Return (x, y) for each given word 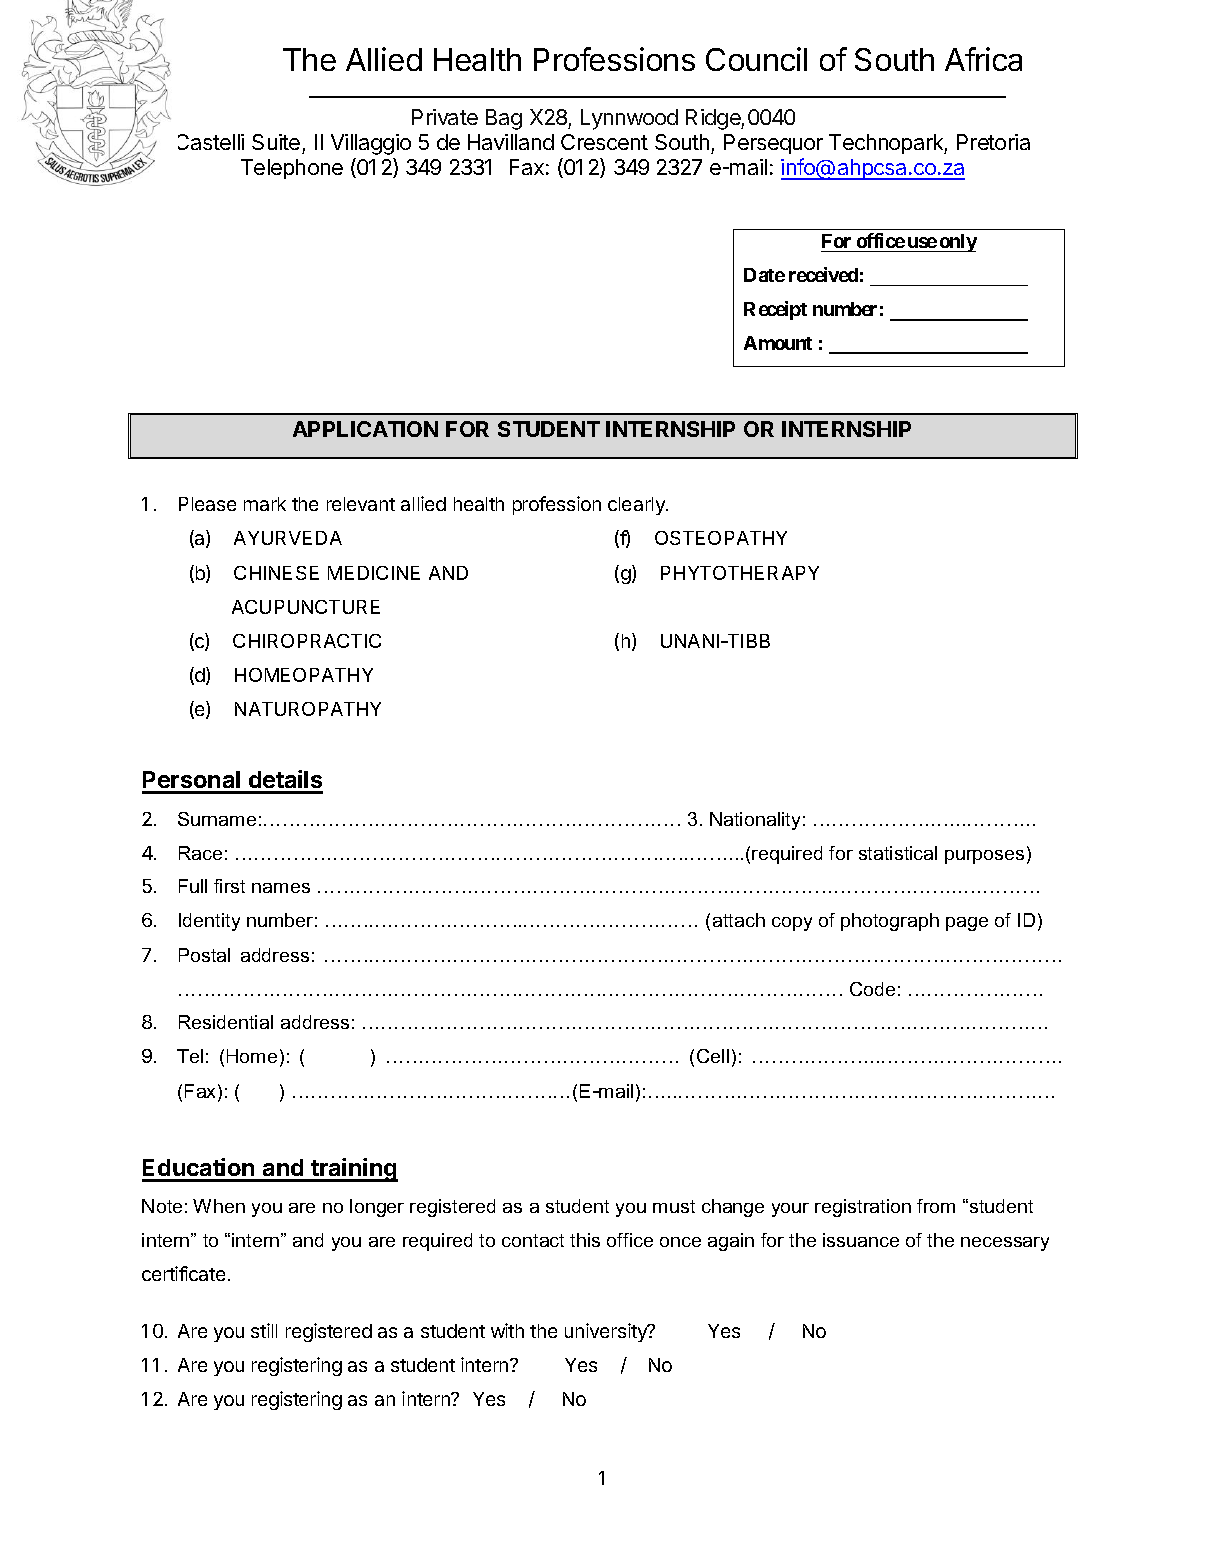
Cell (713, 1056)
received (823, 274)
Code (872, 989)
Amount (778, 343)
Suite (277, 144)
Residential (226, 1022)
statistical (898, 853)
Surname (217, 819)
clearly (637, 506)
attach (739, 920)
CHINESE (276, 573)
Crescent (604, 142)
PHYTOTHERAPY (740, 573)
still (264, 1330)
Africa (983, 59)
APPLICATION (365, 429)
